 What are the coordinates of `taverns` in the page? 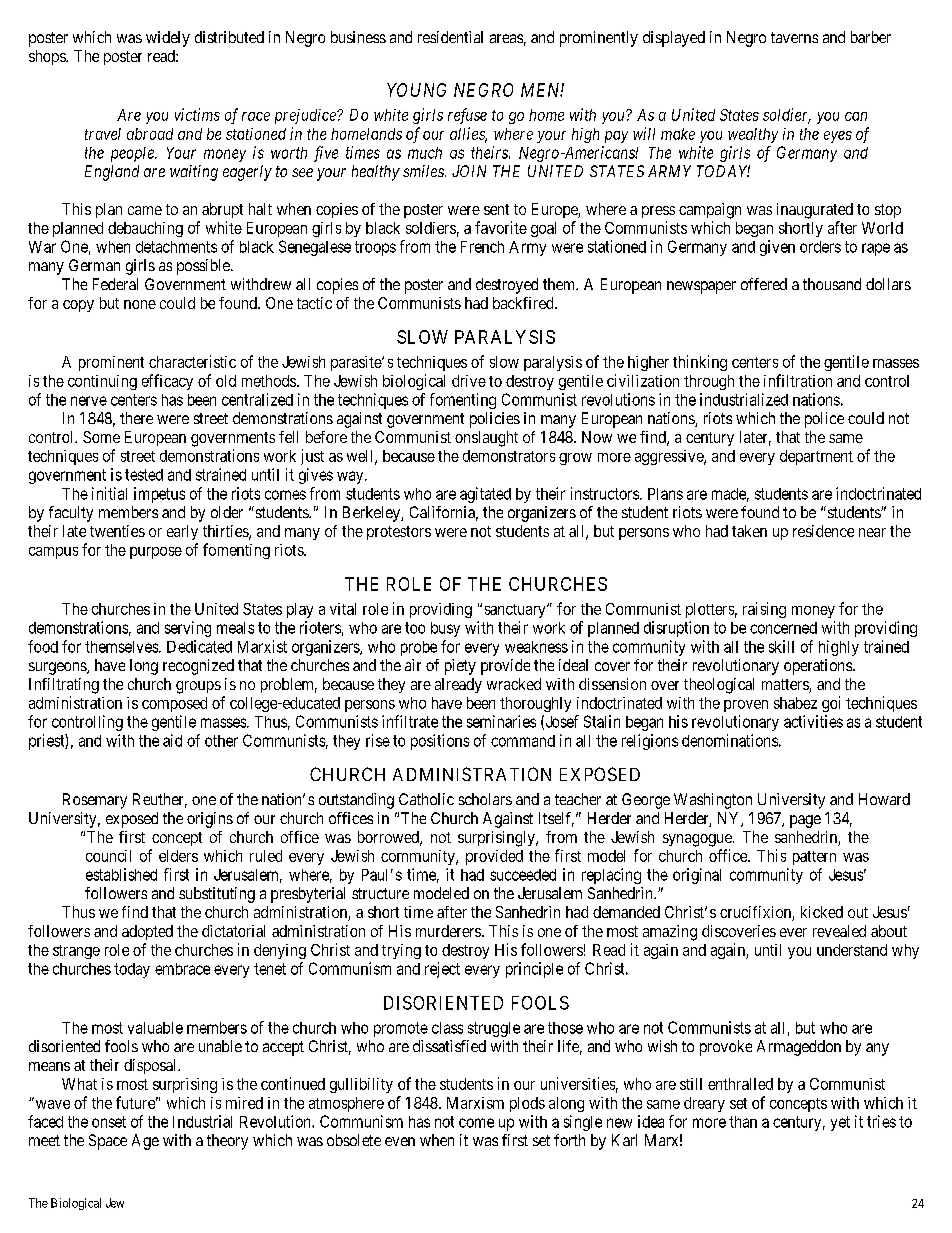 It's located at (794, 37).
